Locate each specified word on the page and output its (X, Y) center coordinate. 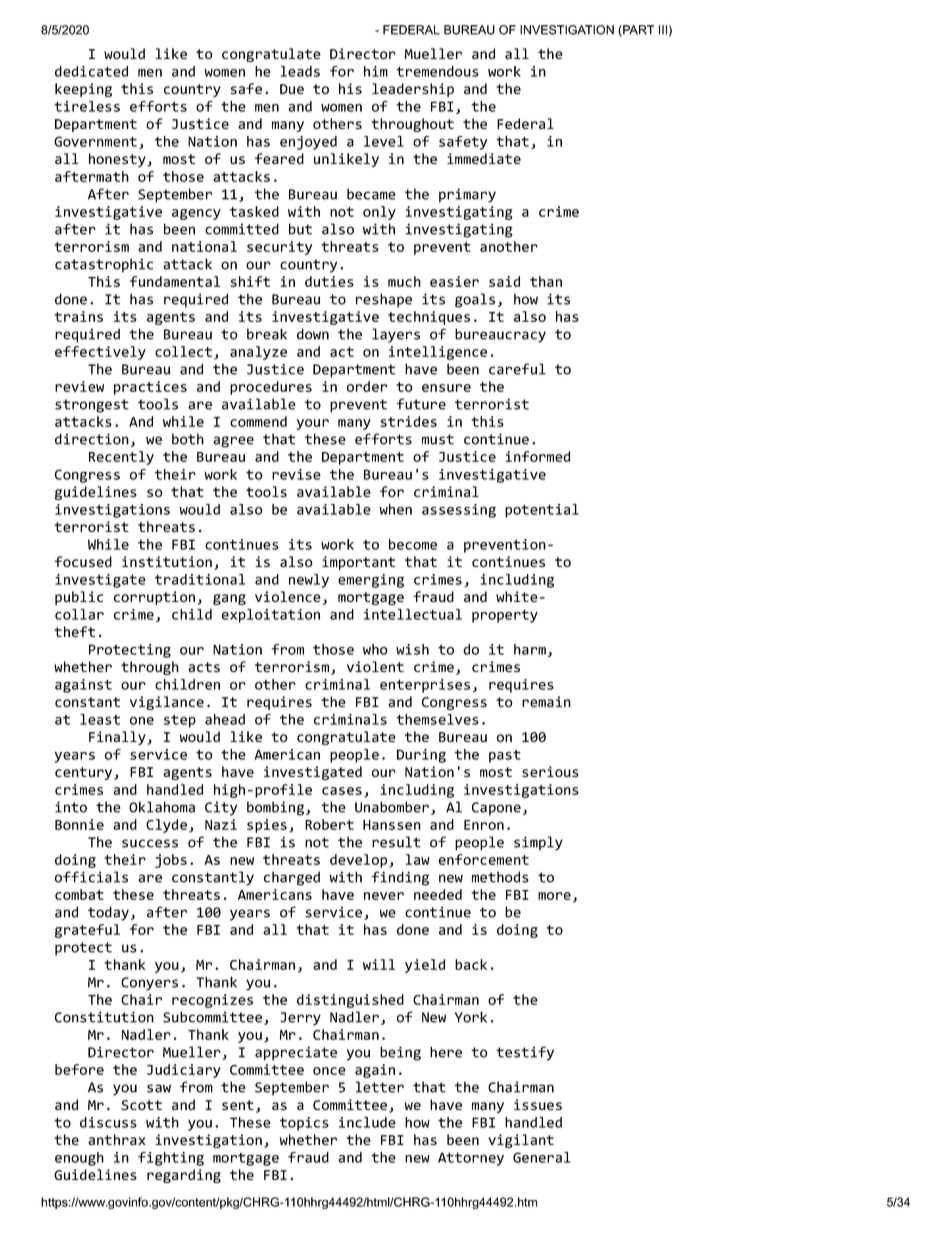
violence (288, 596)
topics (304, 1124)
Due (292, 89)
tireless (87, 106)
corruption (154, 598)
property (505, 616)
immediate (484, 158)
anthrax (117, 1139)
